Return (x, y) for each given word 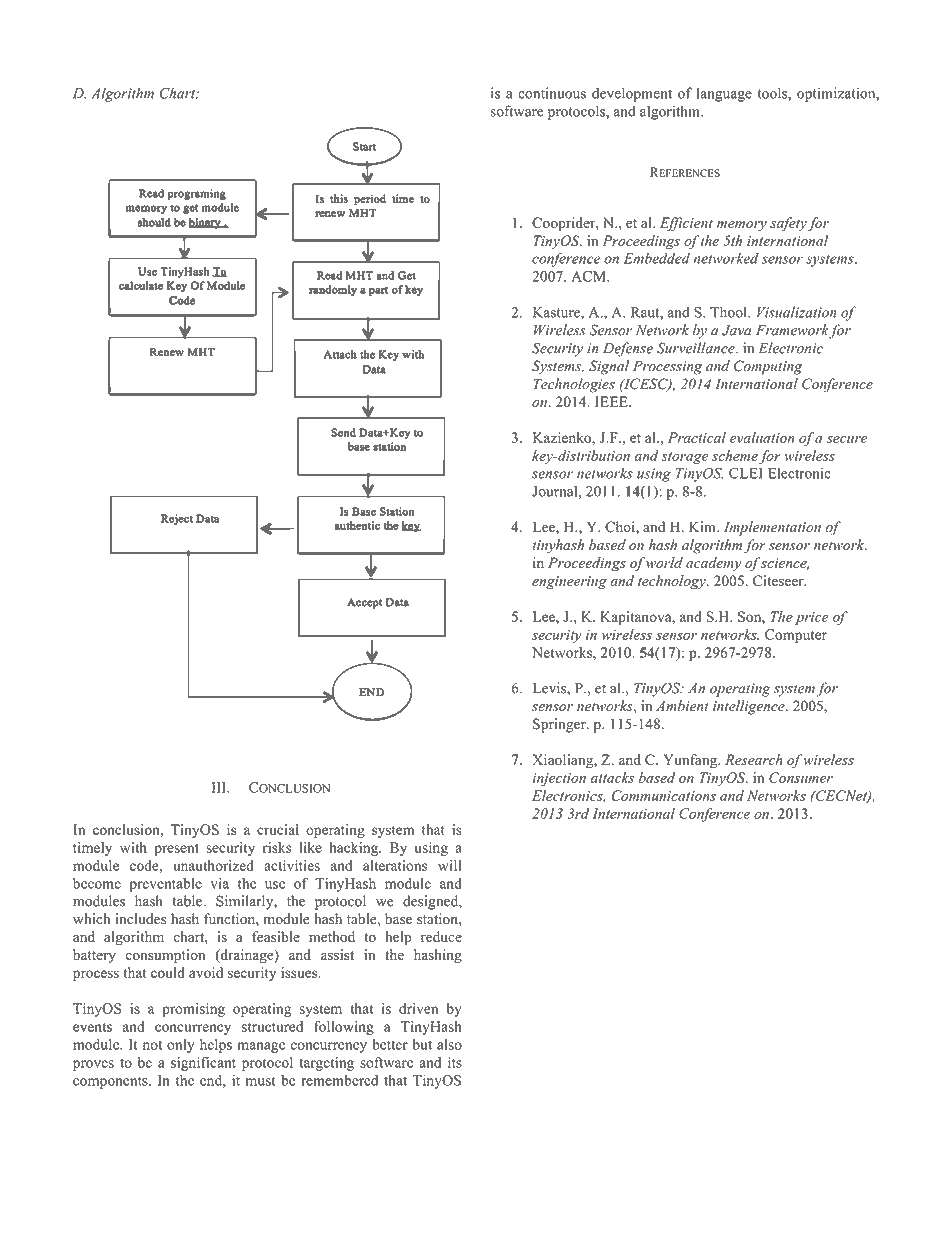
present (176, 850)
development (632, 94)
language (724, 94)
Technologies (574, 385)
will (449, 865)
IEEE (612, 401)
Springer (560, 725)
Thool (729, 312)
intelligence (750, 707)
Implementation (772, 528)
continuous (552, 93)
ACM (589, 276)
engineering (569, 583)
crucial (278, 829)
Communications (663, 795)
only (180, 1046)
